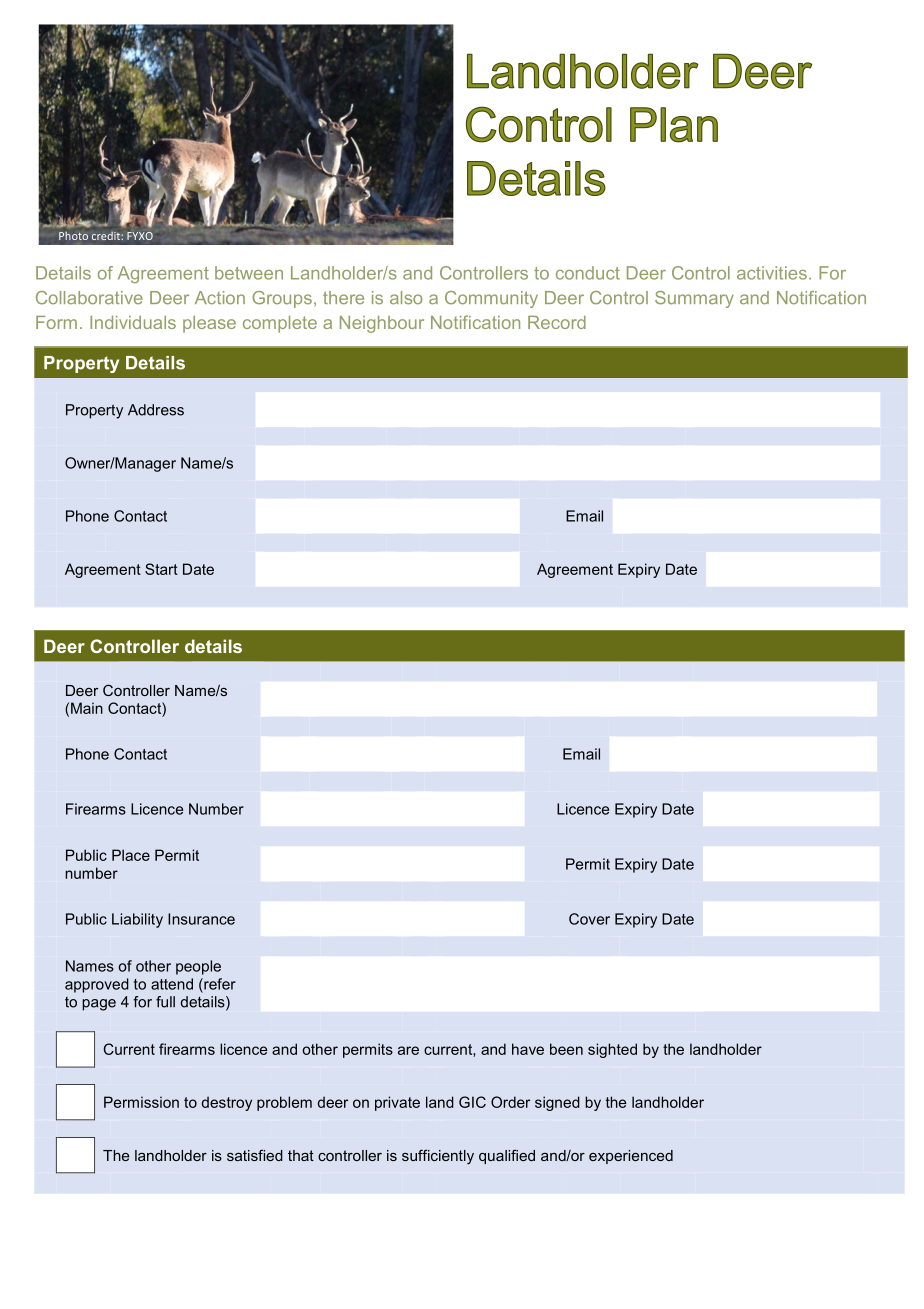 The image size is (924, 1309). Describe the element at coordinates (89, 298) in the document. I see `Collaborative` at that location.
